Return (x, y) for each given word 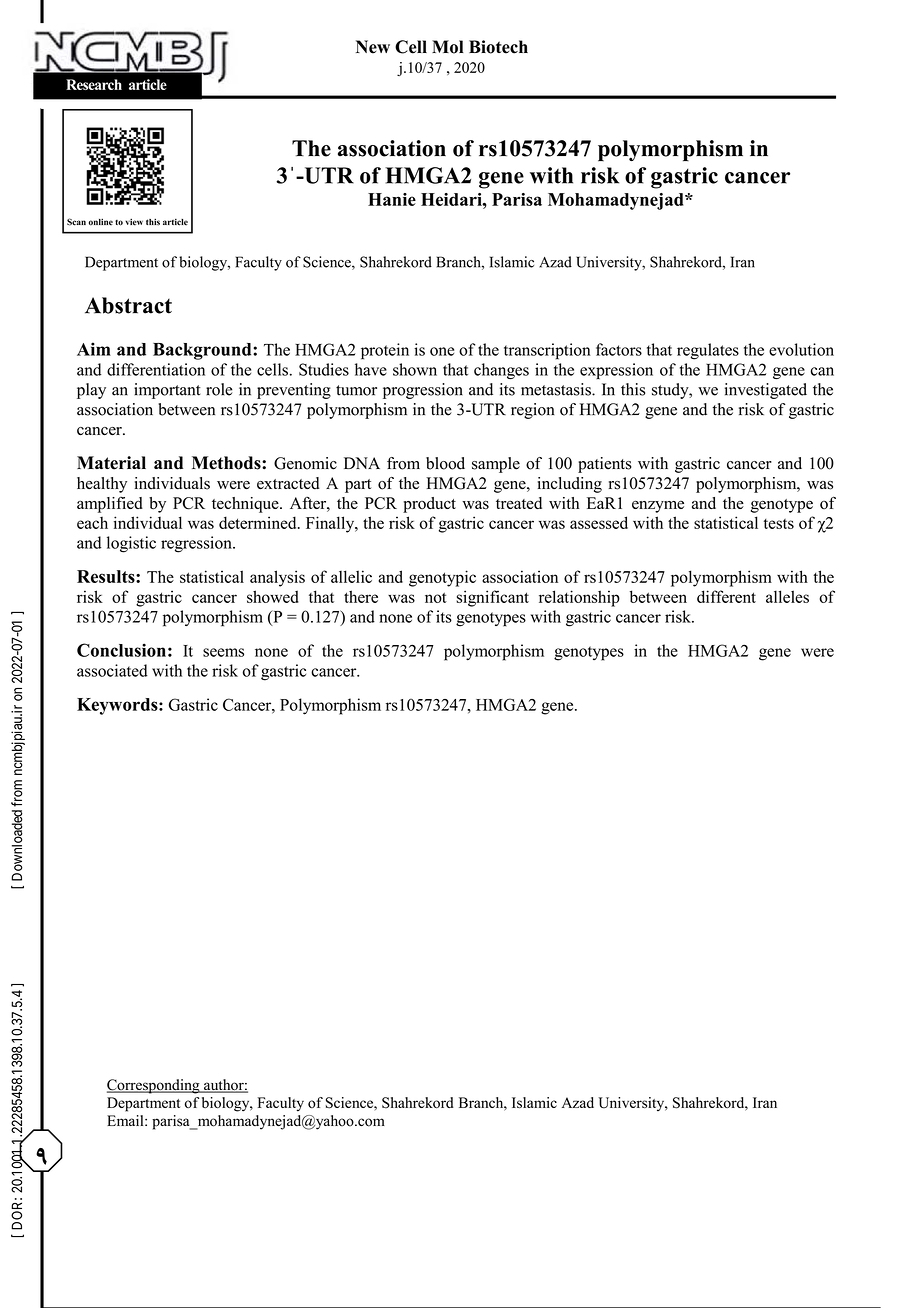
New (373, 47)
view (134, 222)
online (101, 222)
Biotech (498, 47)
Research (94, 84)
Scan (76, 222)
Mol (448, 47)
